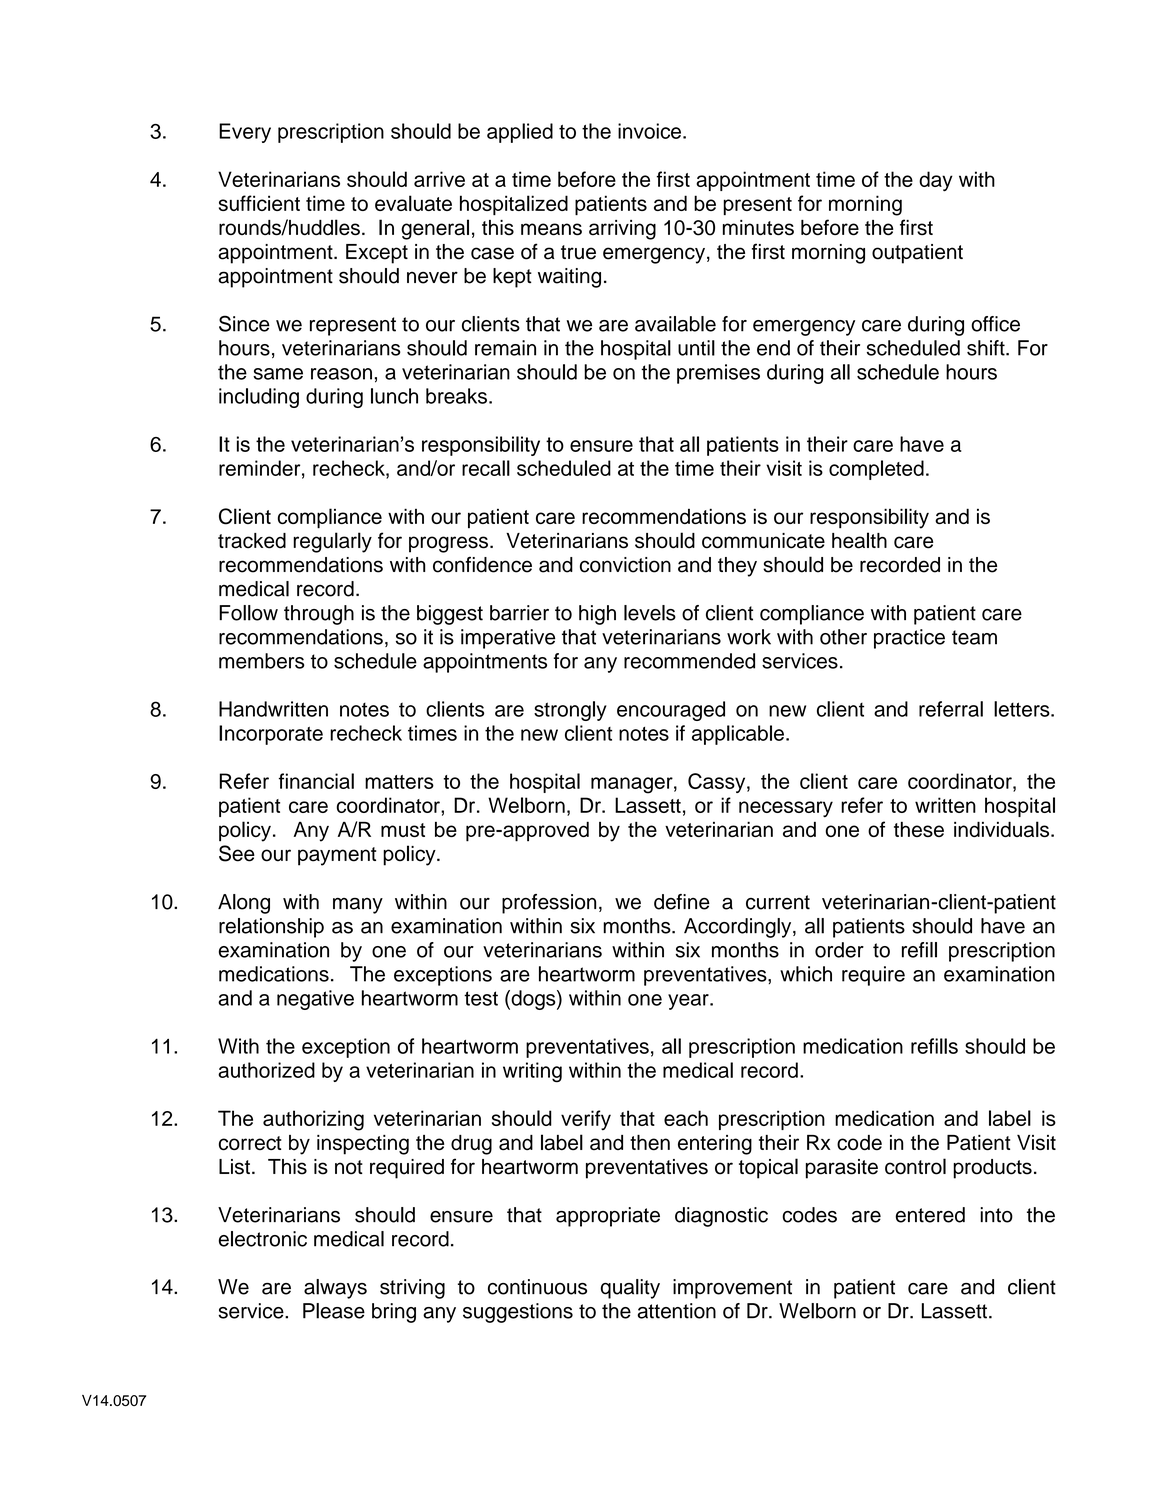 The height and width of the document is (1499, 1158). What do you see at coordinates (930, 1215) in the document?
I see `entered` at bounding box center [930, 1215].
